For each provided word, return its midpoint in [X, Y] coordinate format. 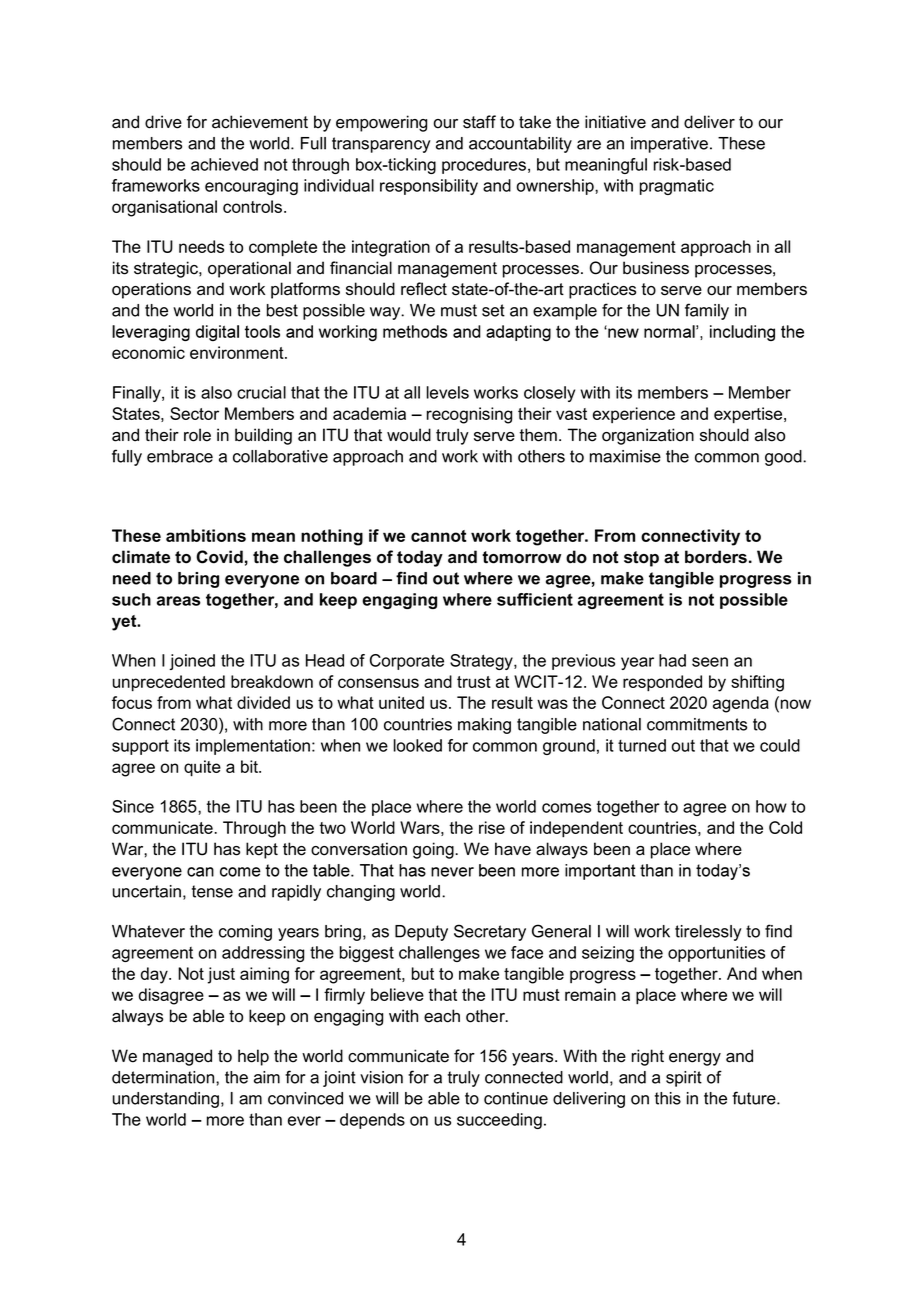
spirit [684, 1079]
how [771, 806]
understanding [166, 1100]
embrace [180, 456]
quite [202, 768]
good [784, 458]
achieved [224, 164]
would [409, 435]
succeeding [499, 1121]
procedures [485, 166]
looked [418, 745]
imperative [669, 145]
